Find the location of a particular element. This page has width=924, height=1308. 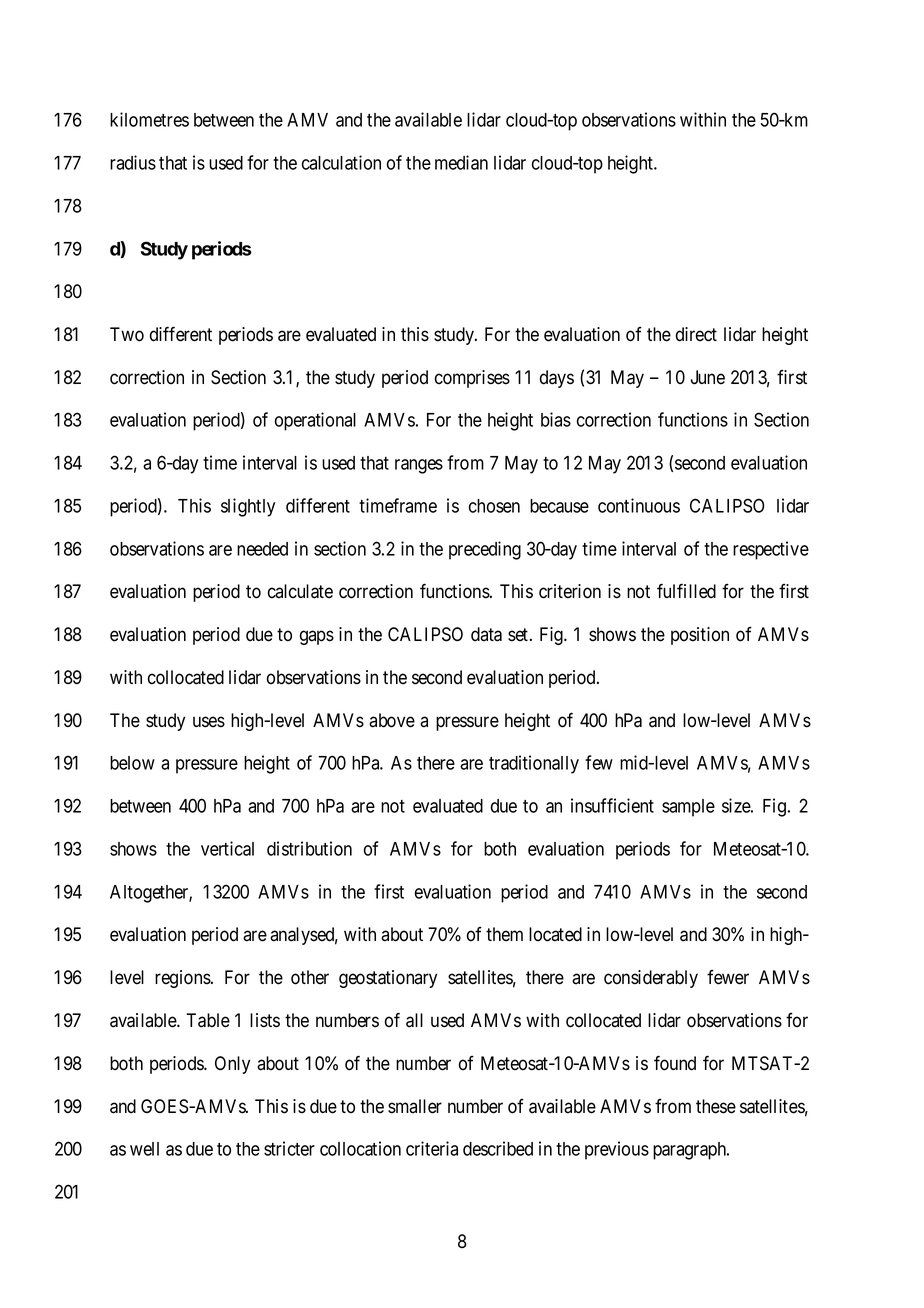

median is located at coordinates (461, 162).
